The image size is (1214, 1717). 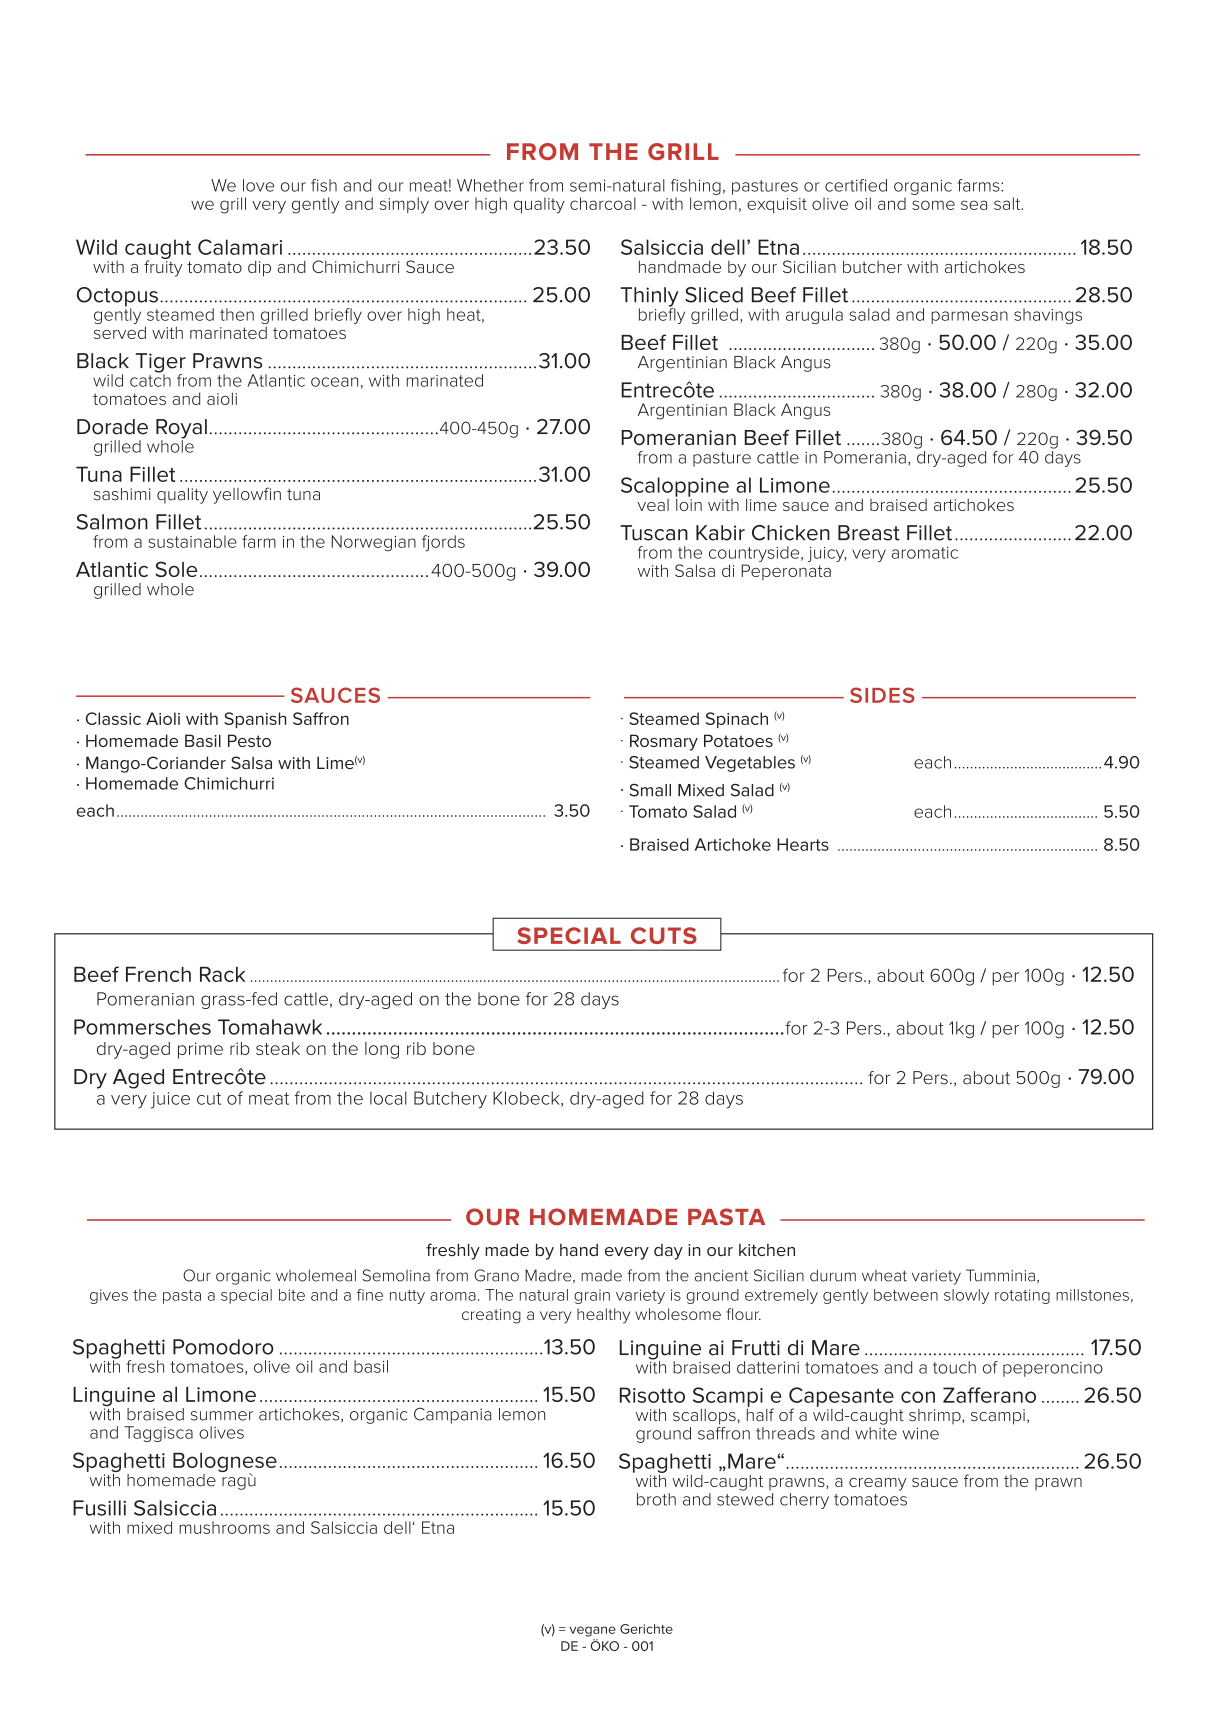 What do you see at coordinates (921, 1433) in the document?
I see `wine` at bounding box center [921, 1433].
